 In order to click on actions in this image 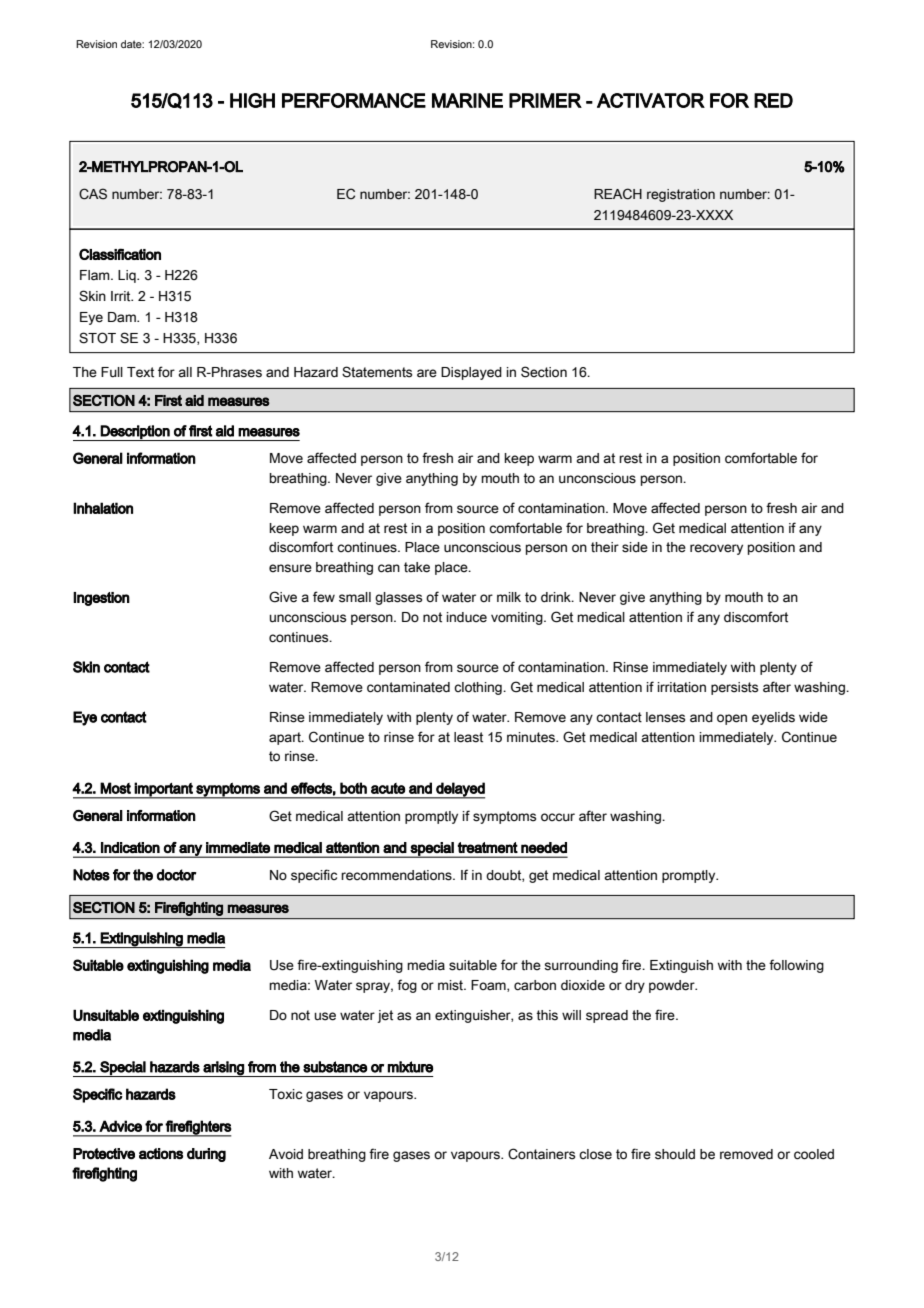, I will do `click(161, 1154)`.
